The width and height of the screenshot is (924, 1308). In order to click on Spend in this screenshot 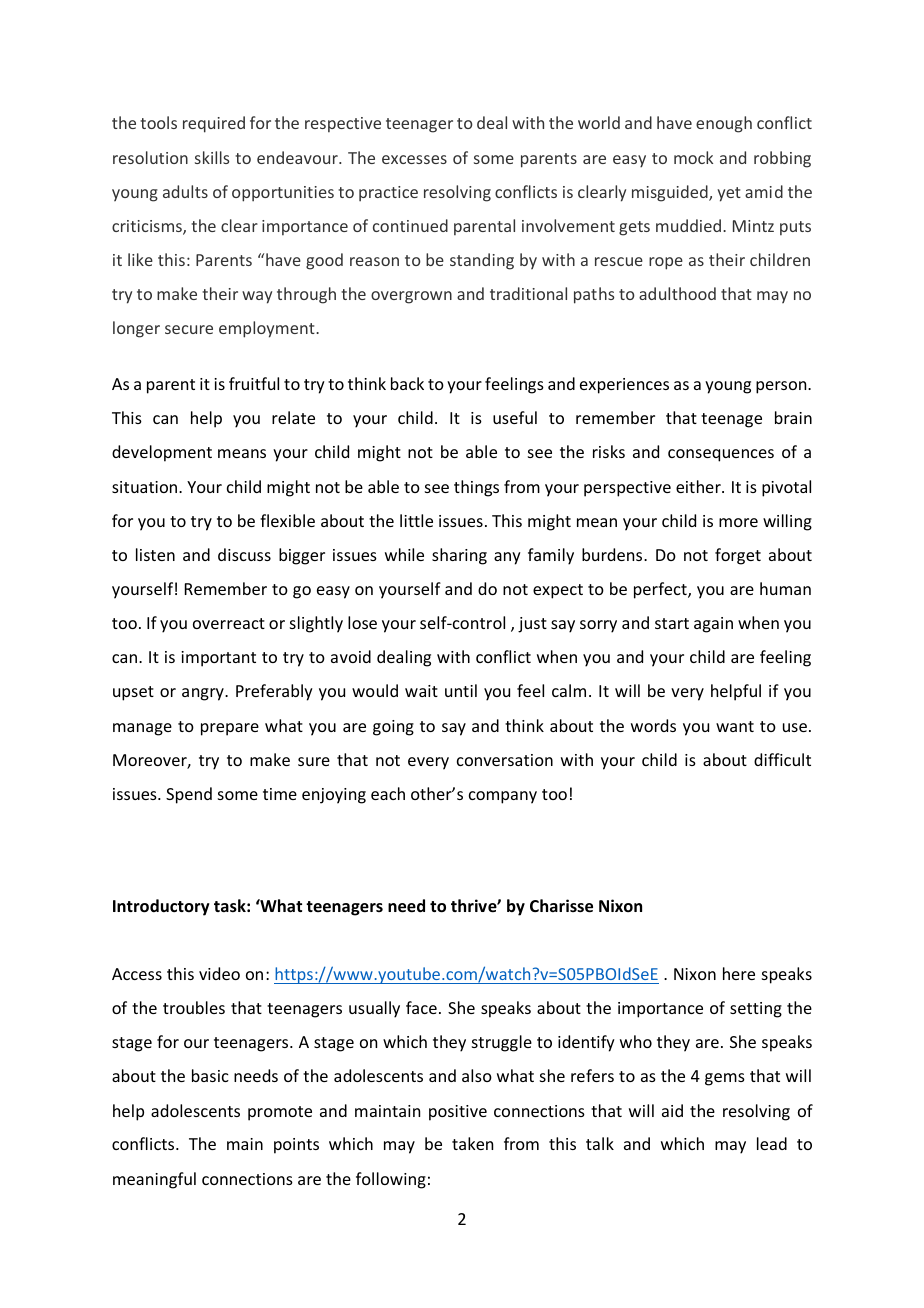, I will do `click(189, 795)`.
